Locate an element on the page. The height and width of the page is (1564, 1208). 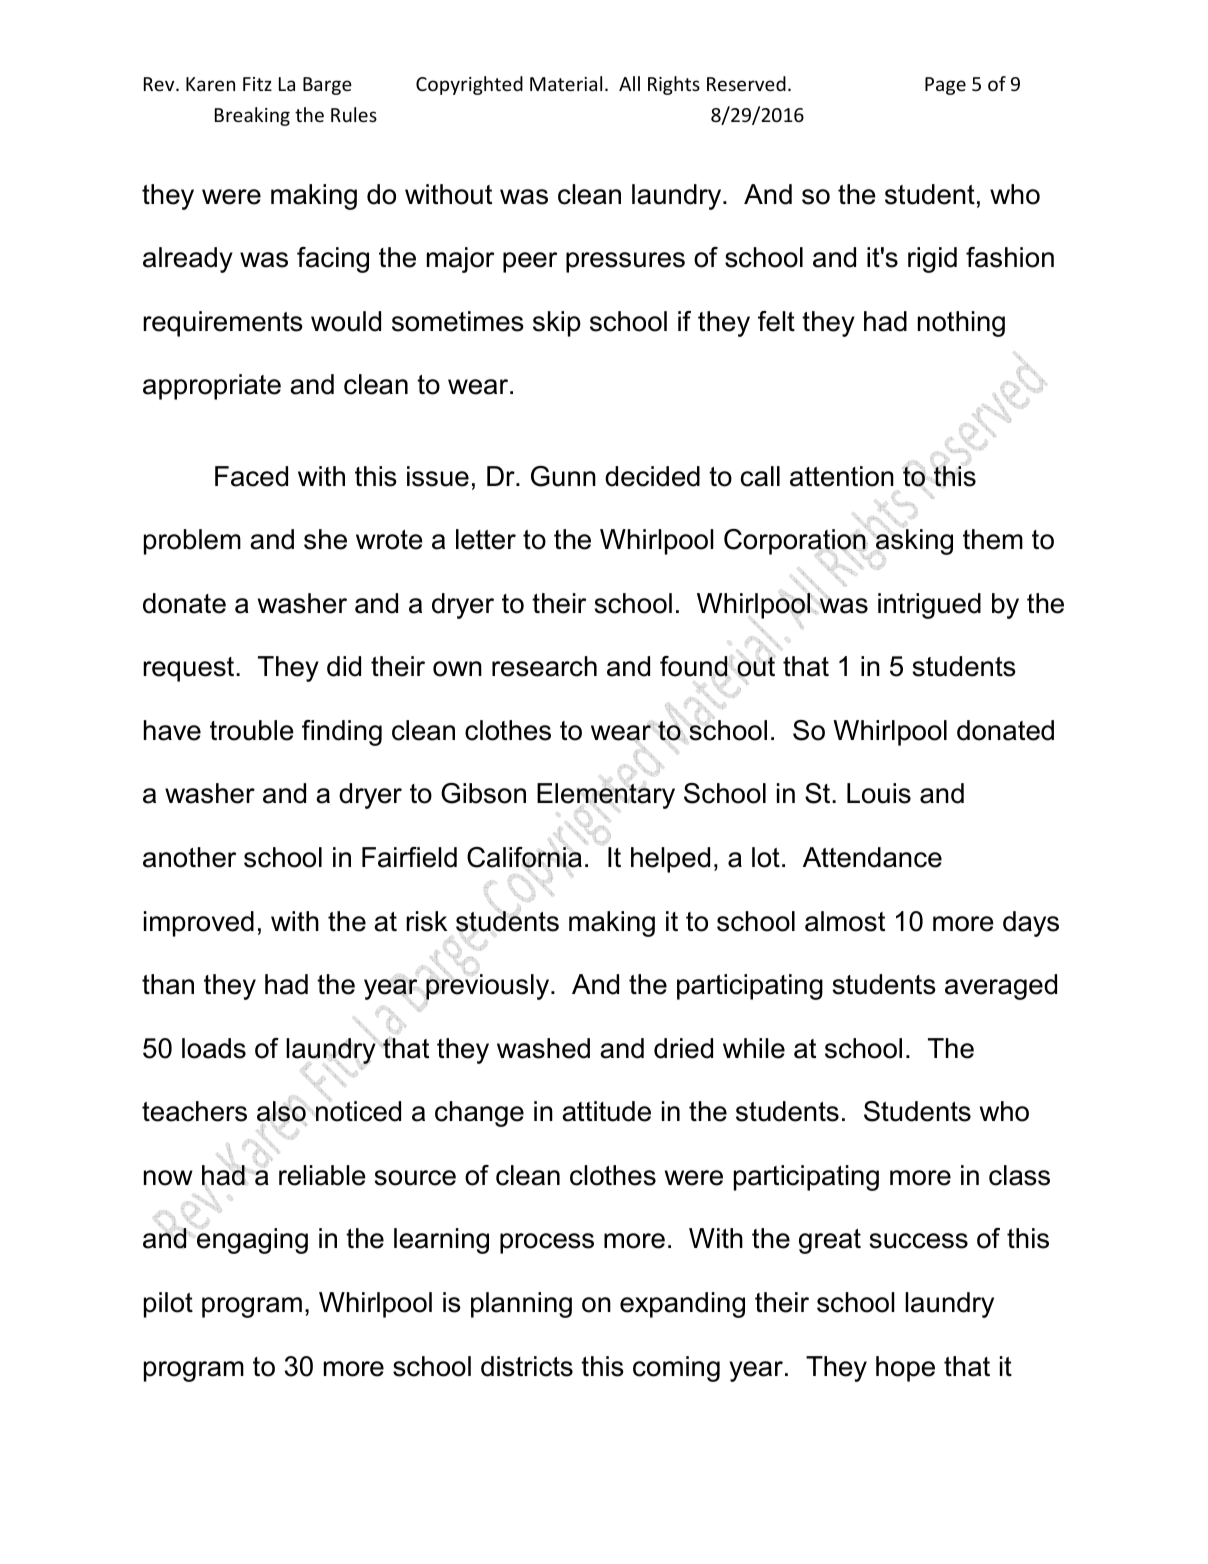
washed is located at coordinates (543, 1048).
